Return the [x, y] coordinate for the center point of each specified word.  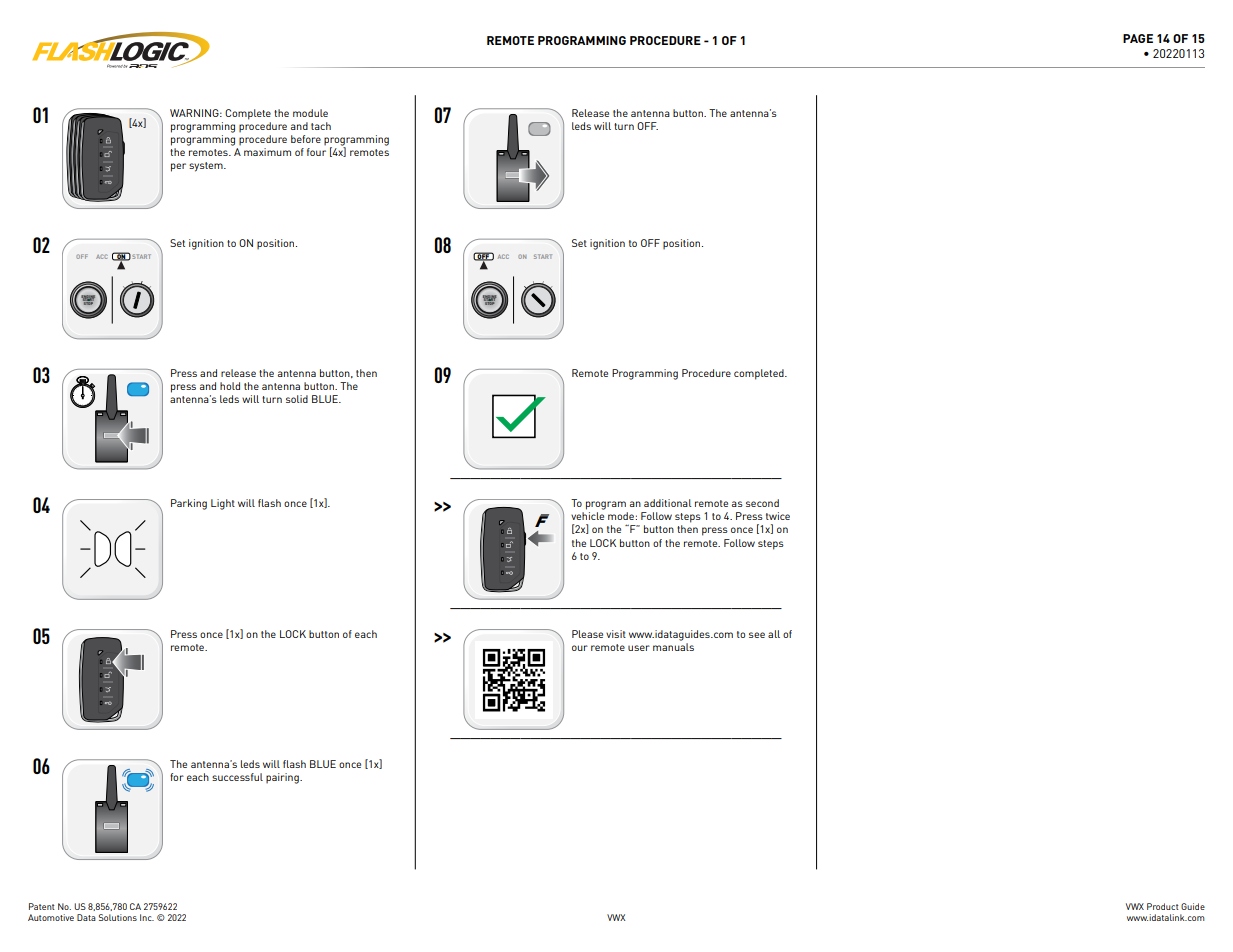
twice [778, 516]
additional [668, 503]
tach [321, 126]
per [178, 167]
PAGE [1138, 38]
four [316, 152]
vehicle [587, 516]
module [310, 113]
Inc [147, 917]
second [762, 503]
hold [230, 386]
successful [237, 777]
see [757, 635]
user [639, 648]
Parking [189, 504]
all [774, 634]
